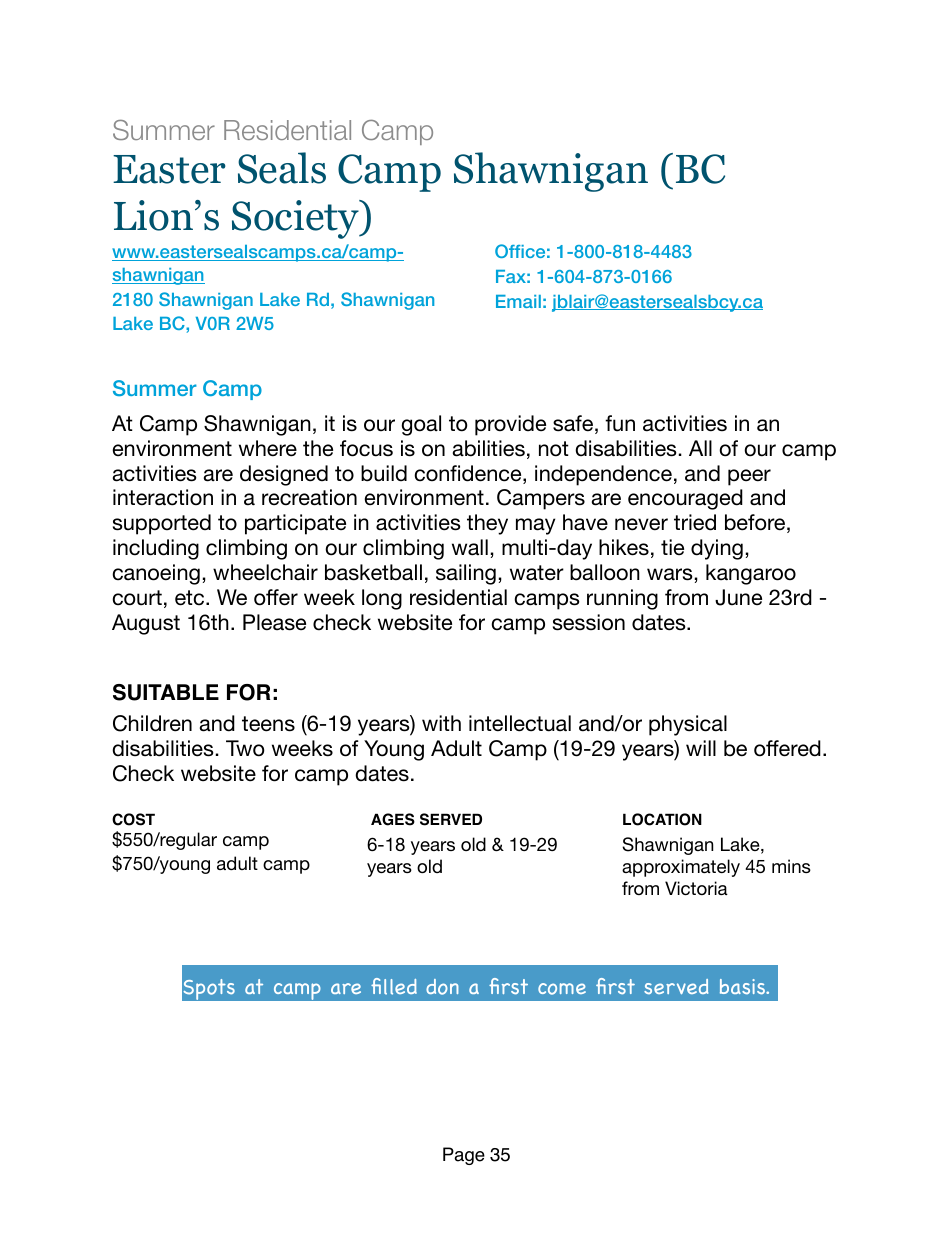  What do you see at coordinates (518, 301) in the page?
I see `Email` at bounding box center [518, 301].
